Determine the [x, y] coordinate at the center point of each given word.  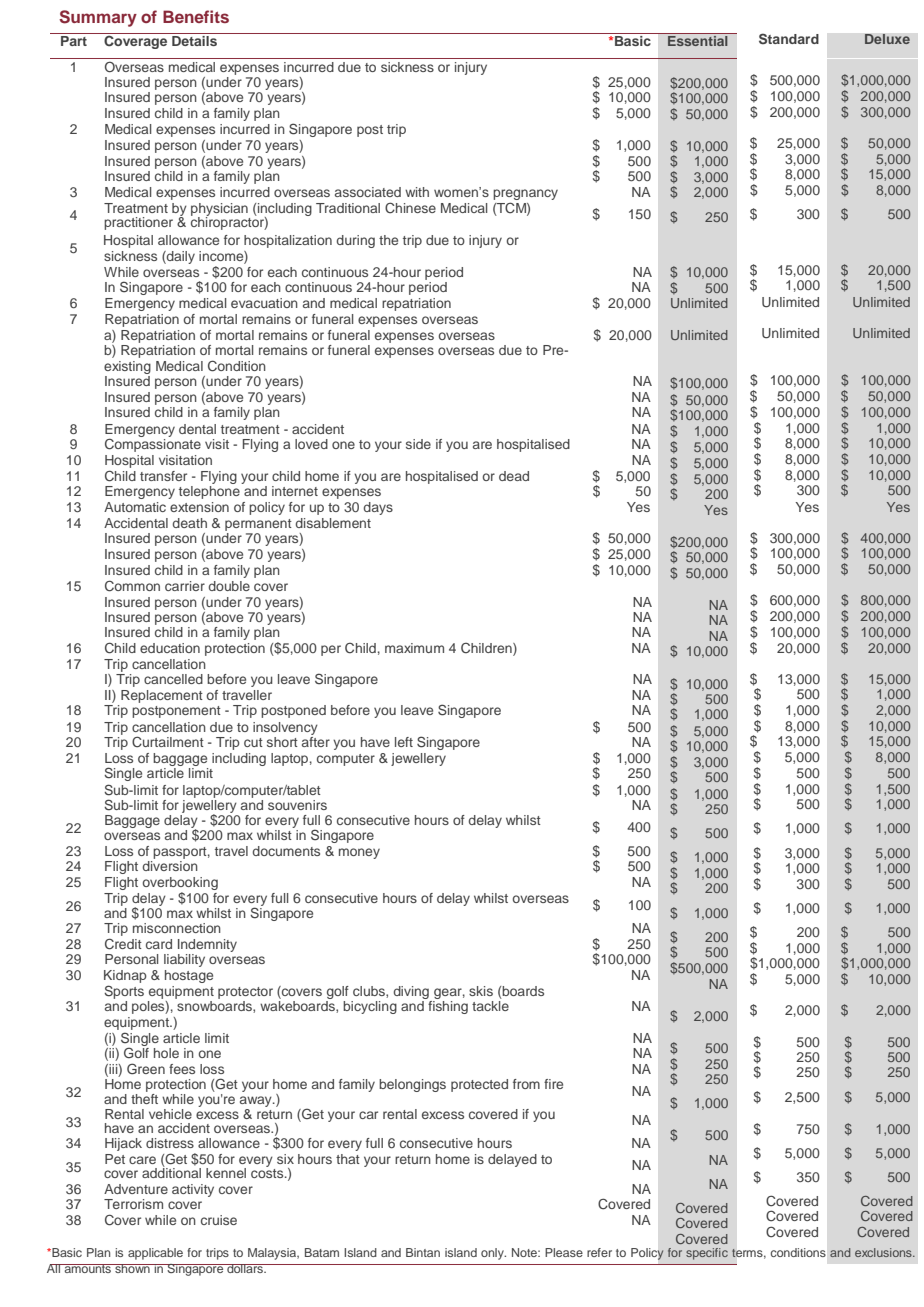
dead [514, 476]
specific [707, 1254]
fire [553, 1084]
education [170, 648]
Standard [789, 39]
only [493, 1254]
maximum [414, 648]
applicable [155, 1254]
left [404, 742]
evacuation [264, 303]
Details [194, 41]
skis [481, 991]
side [418, 444]
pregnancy [525, 194]
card [159, 944]
